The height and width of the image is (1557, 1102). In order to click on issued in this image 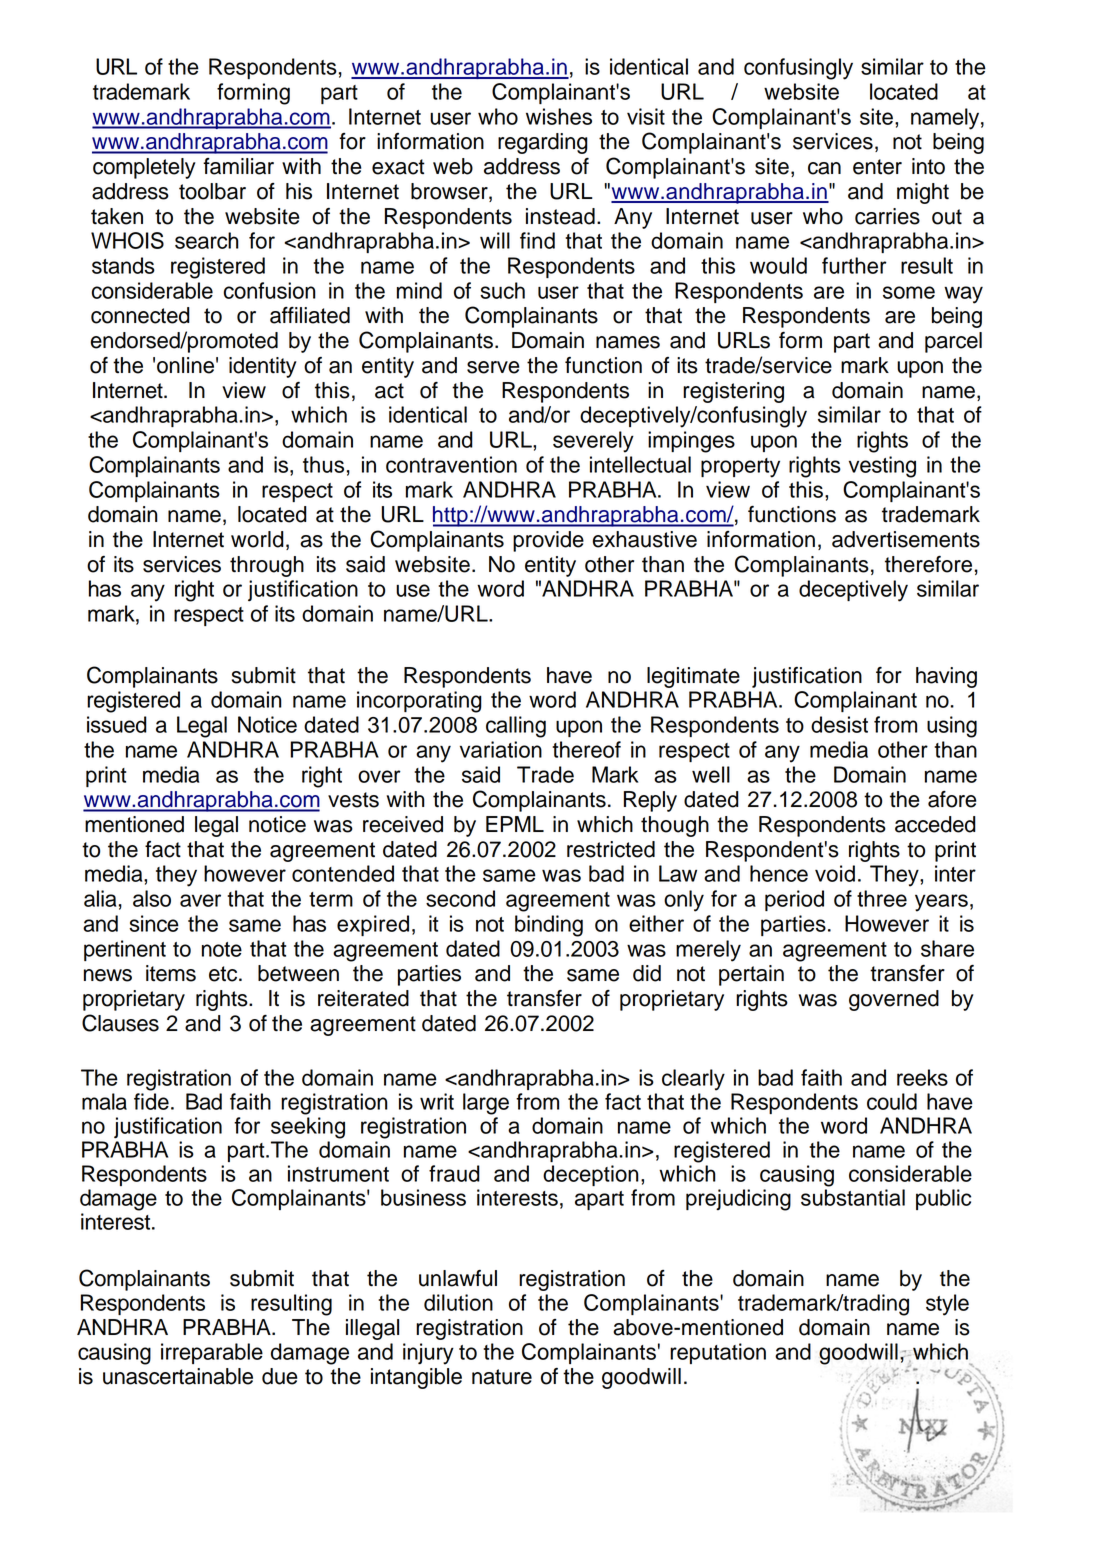, I will do `click(117, 724)`.
